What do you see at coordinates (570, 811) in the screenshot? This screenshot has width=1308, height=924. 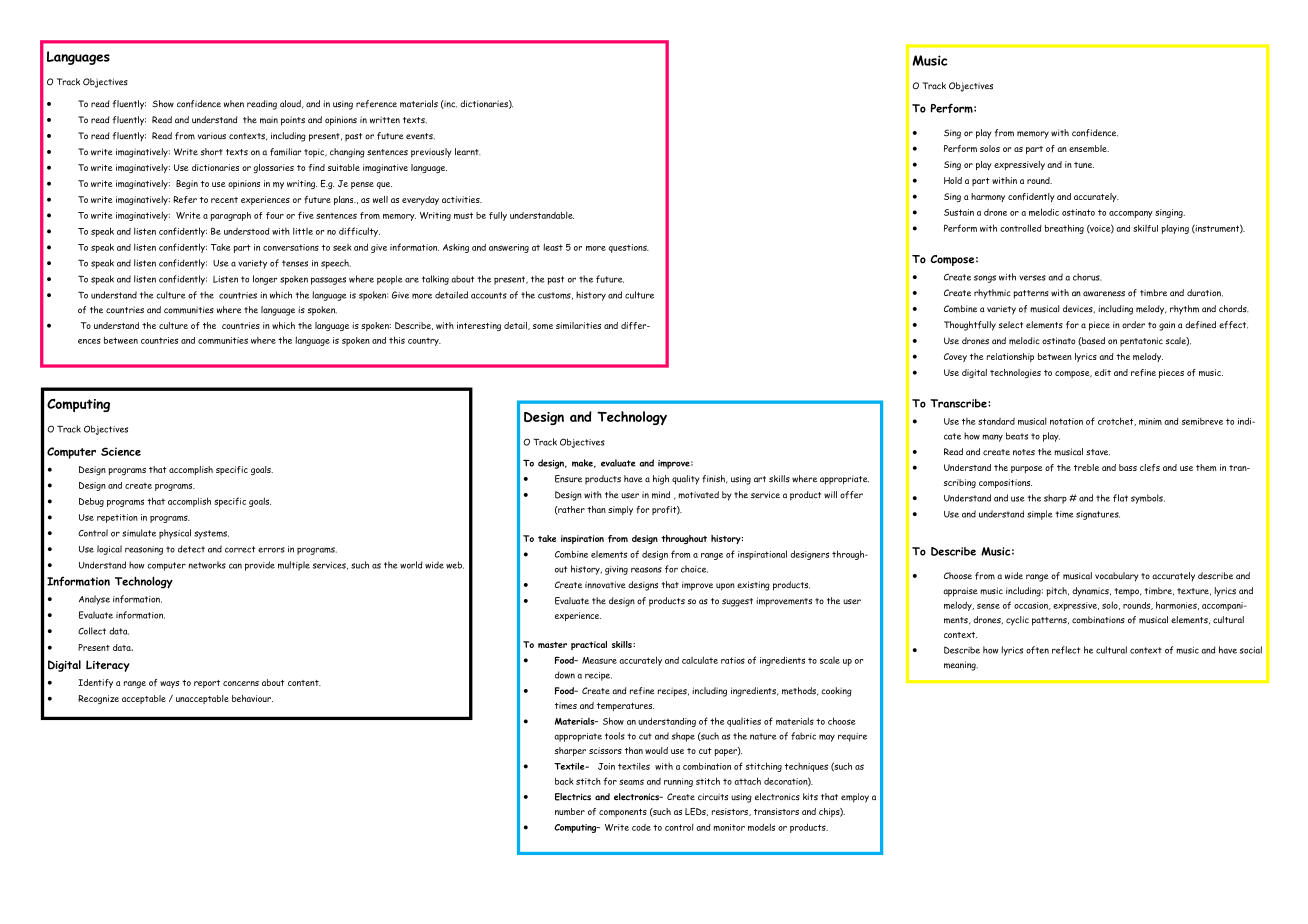 I see `number` at bounding box center [570, 811].
